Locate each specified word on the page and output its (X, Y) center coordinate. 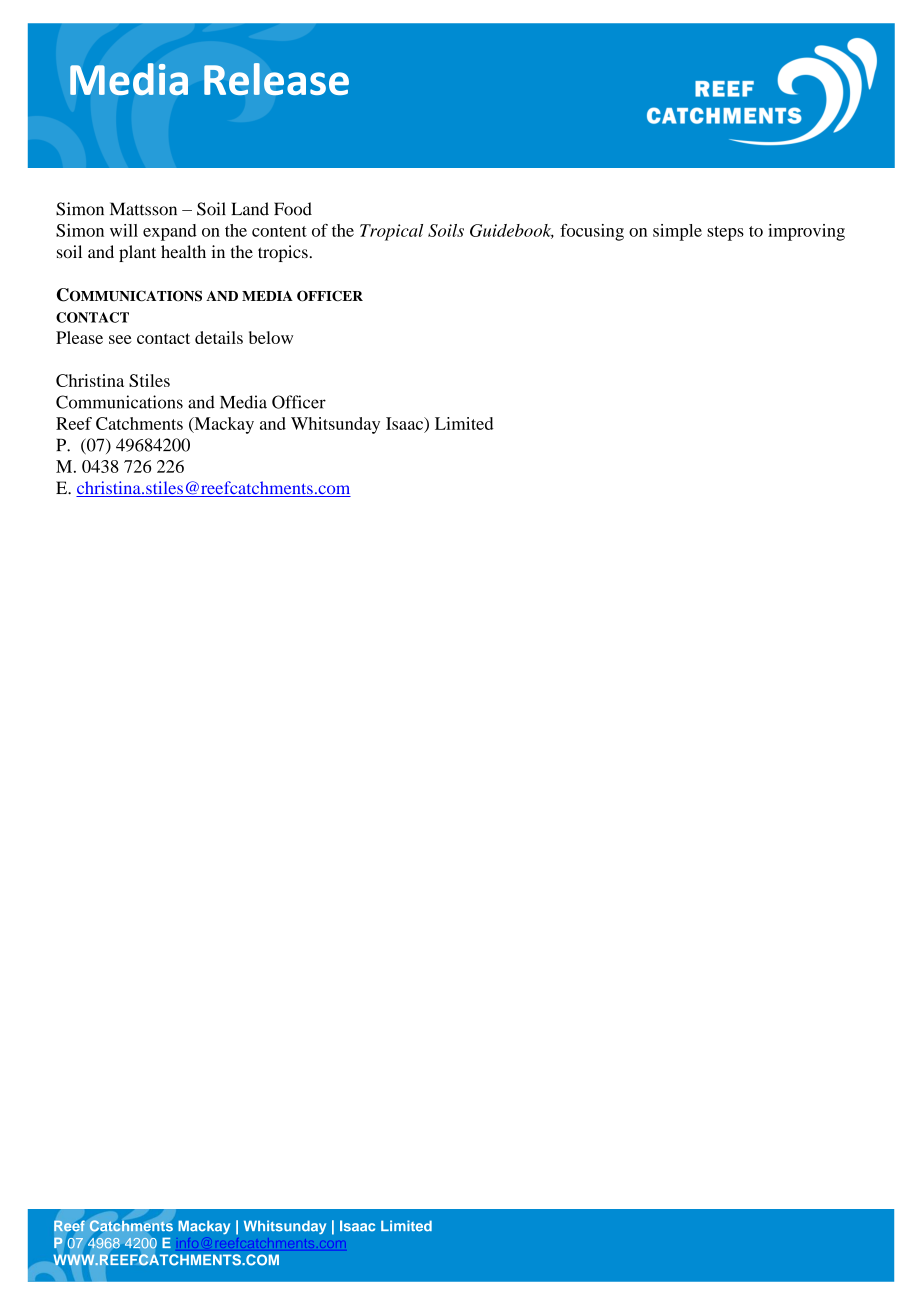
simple (677, 232)
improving (806, 232)
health (183, 252)
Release (276, 79)
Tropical (391, 232)
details (219, 337)
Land (250, 209)
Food (293, 209)
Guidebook (512, 231)
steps (725, 233)
